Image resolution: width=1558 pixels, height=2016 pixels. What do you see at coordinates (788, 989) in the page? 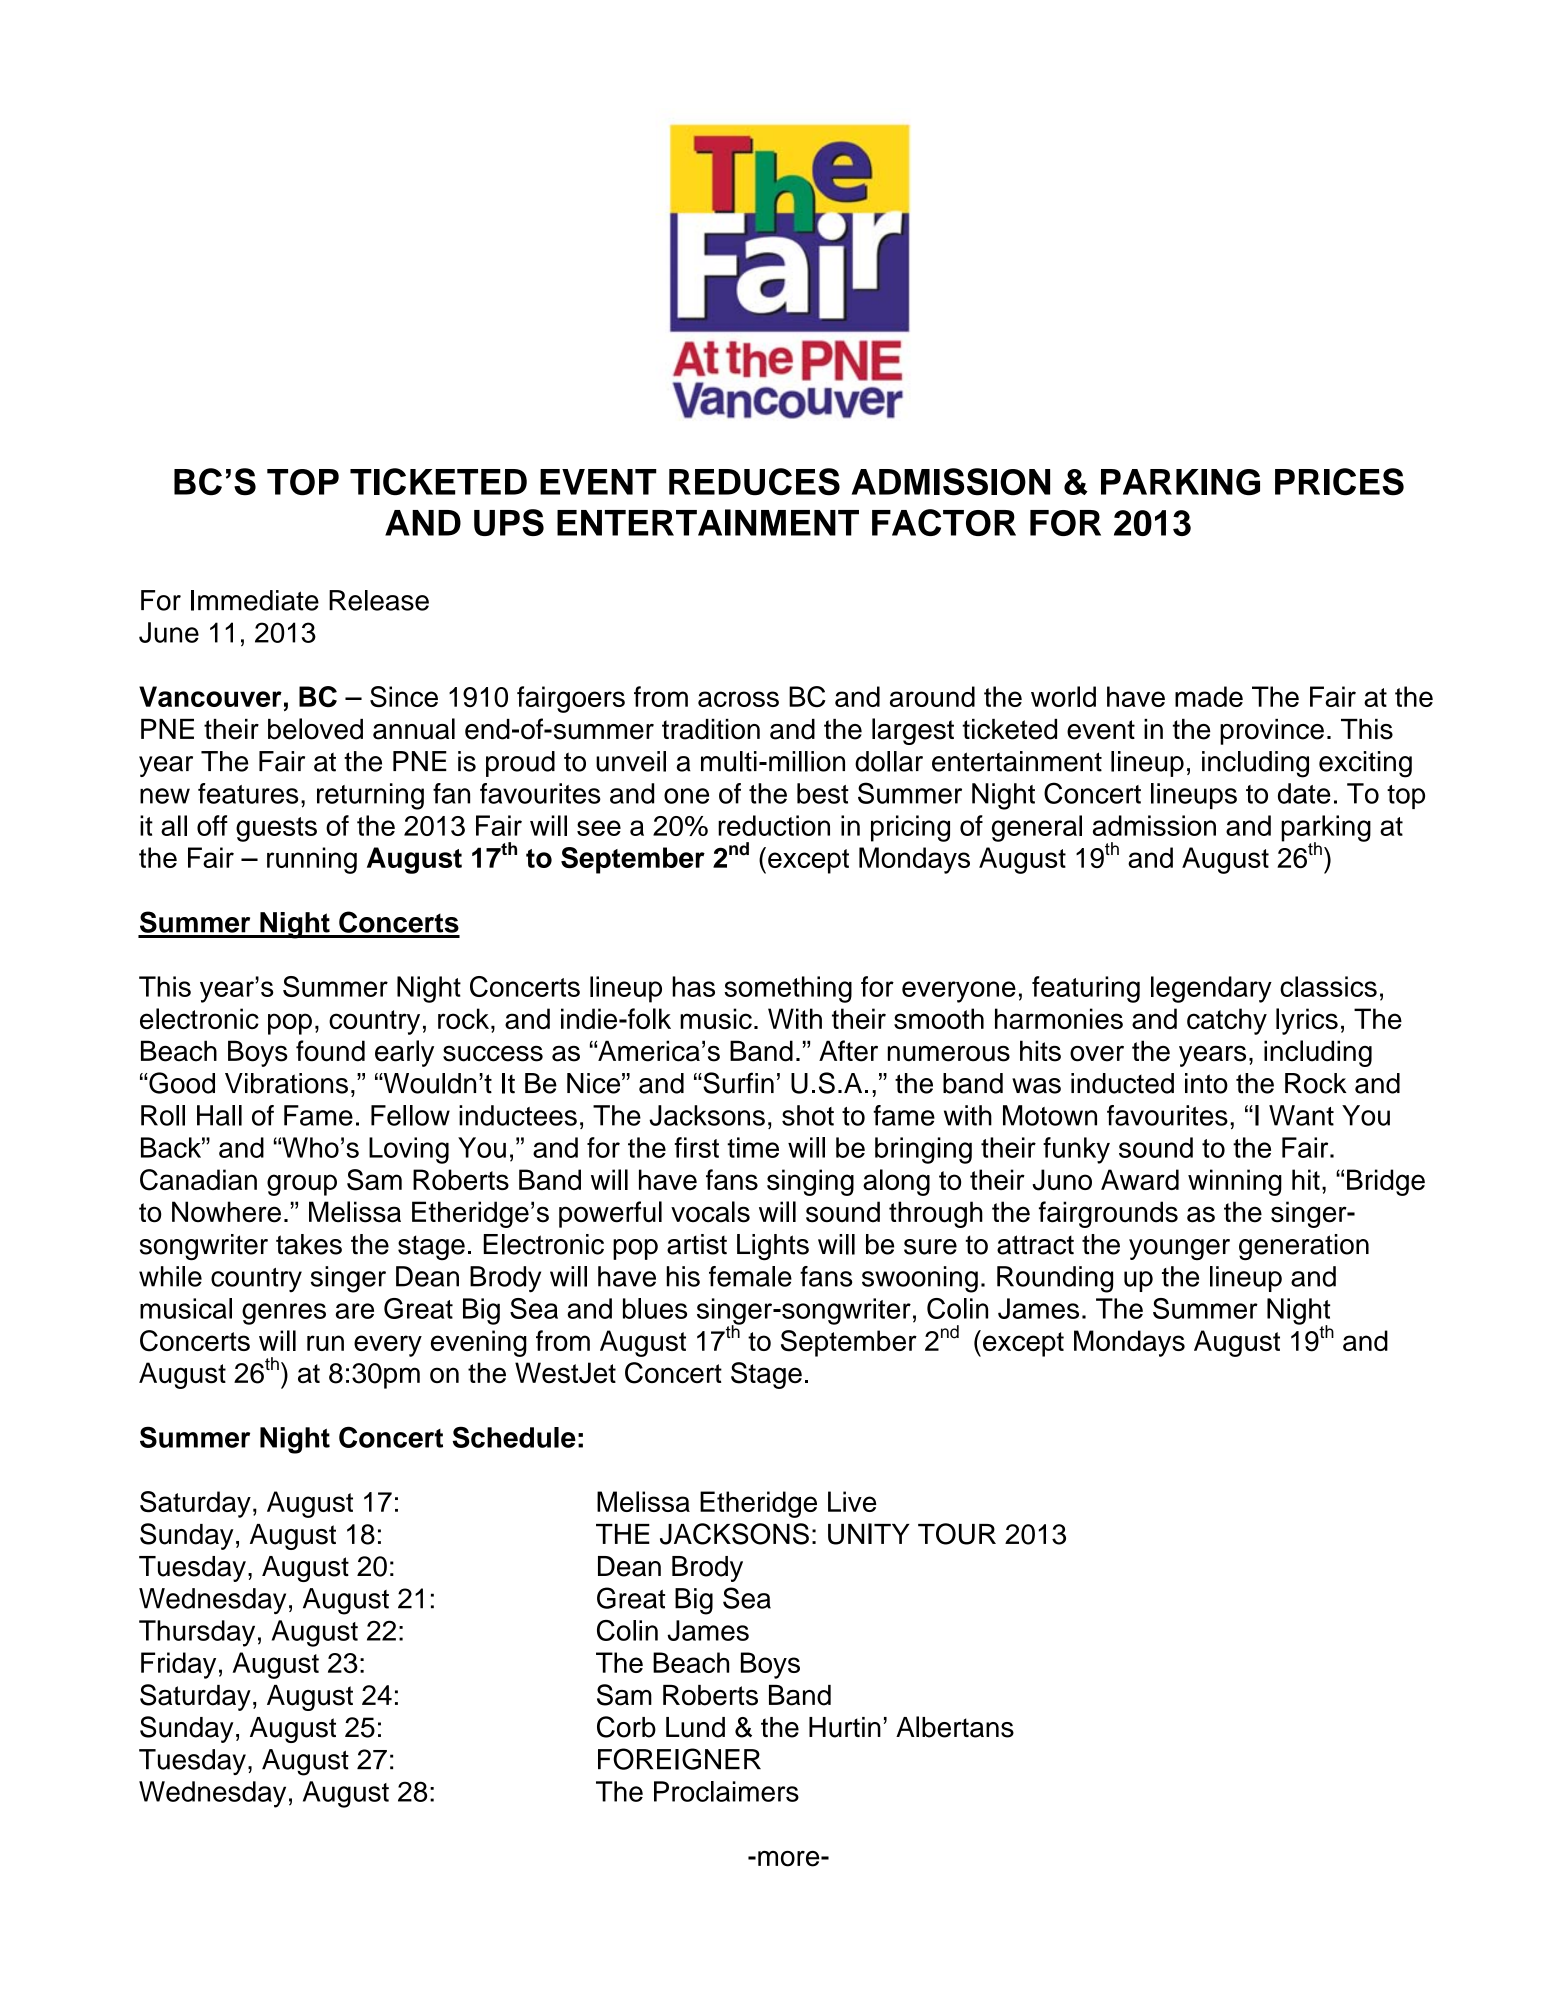
I see `something` at bounding box center [788, 989].
